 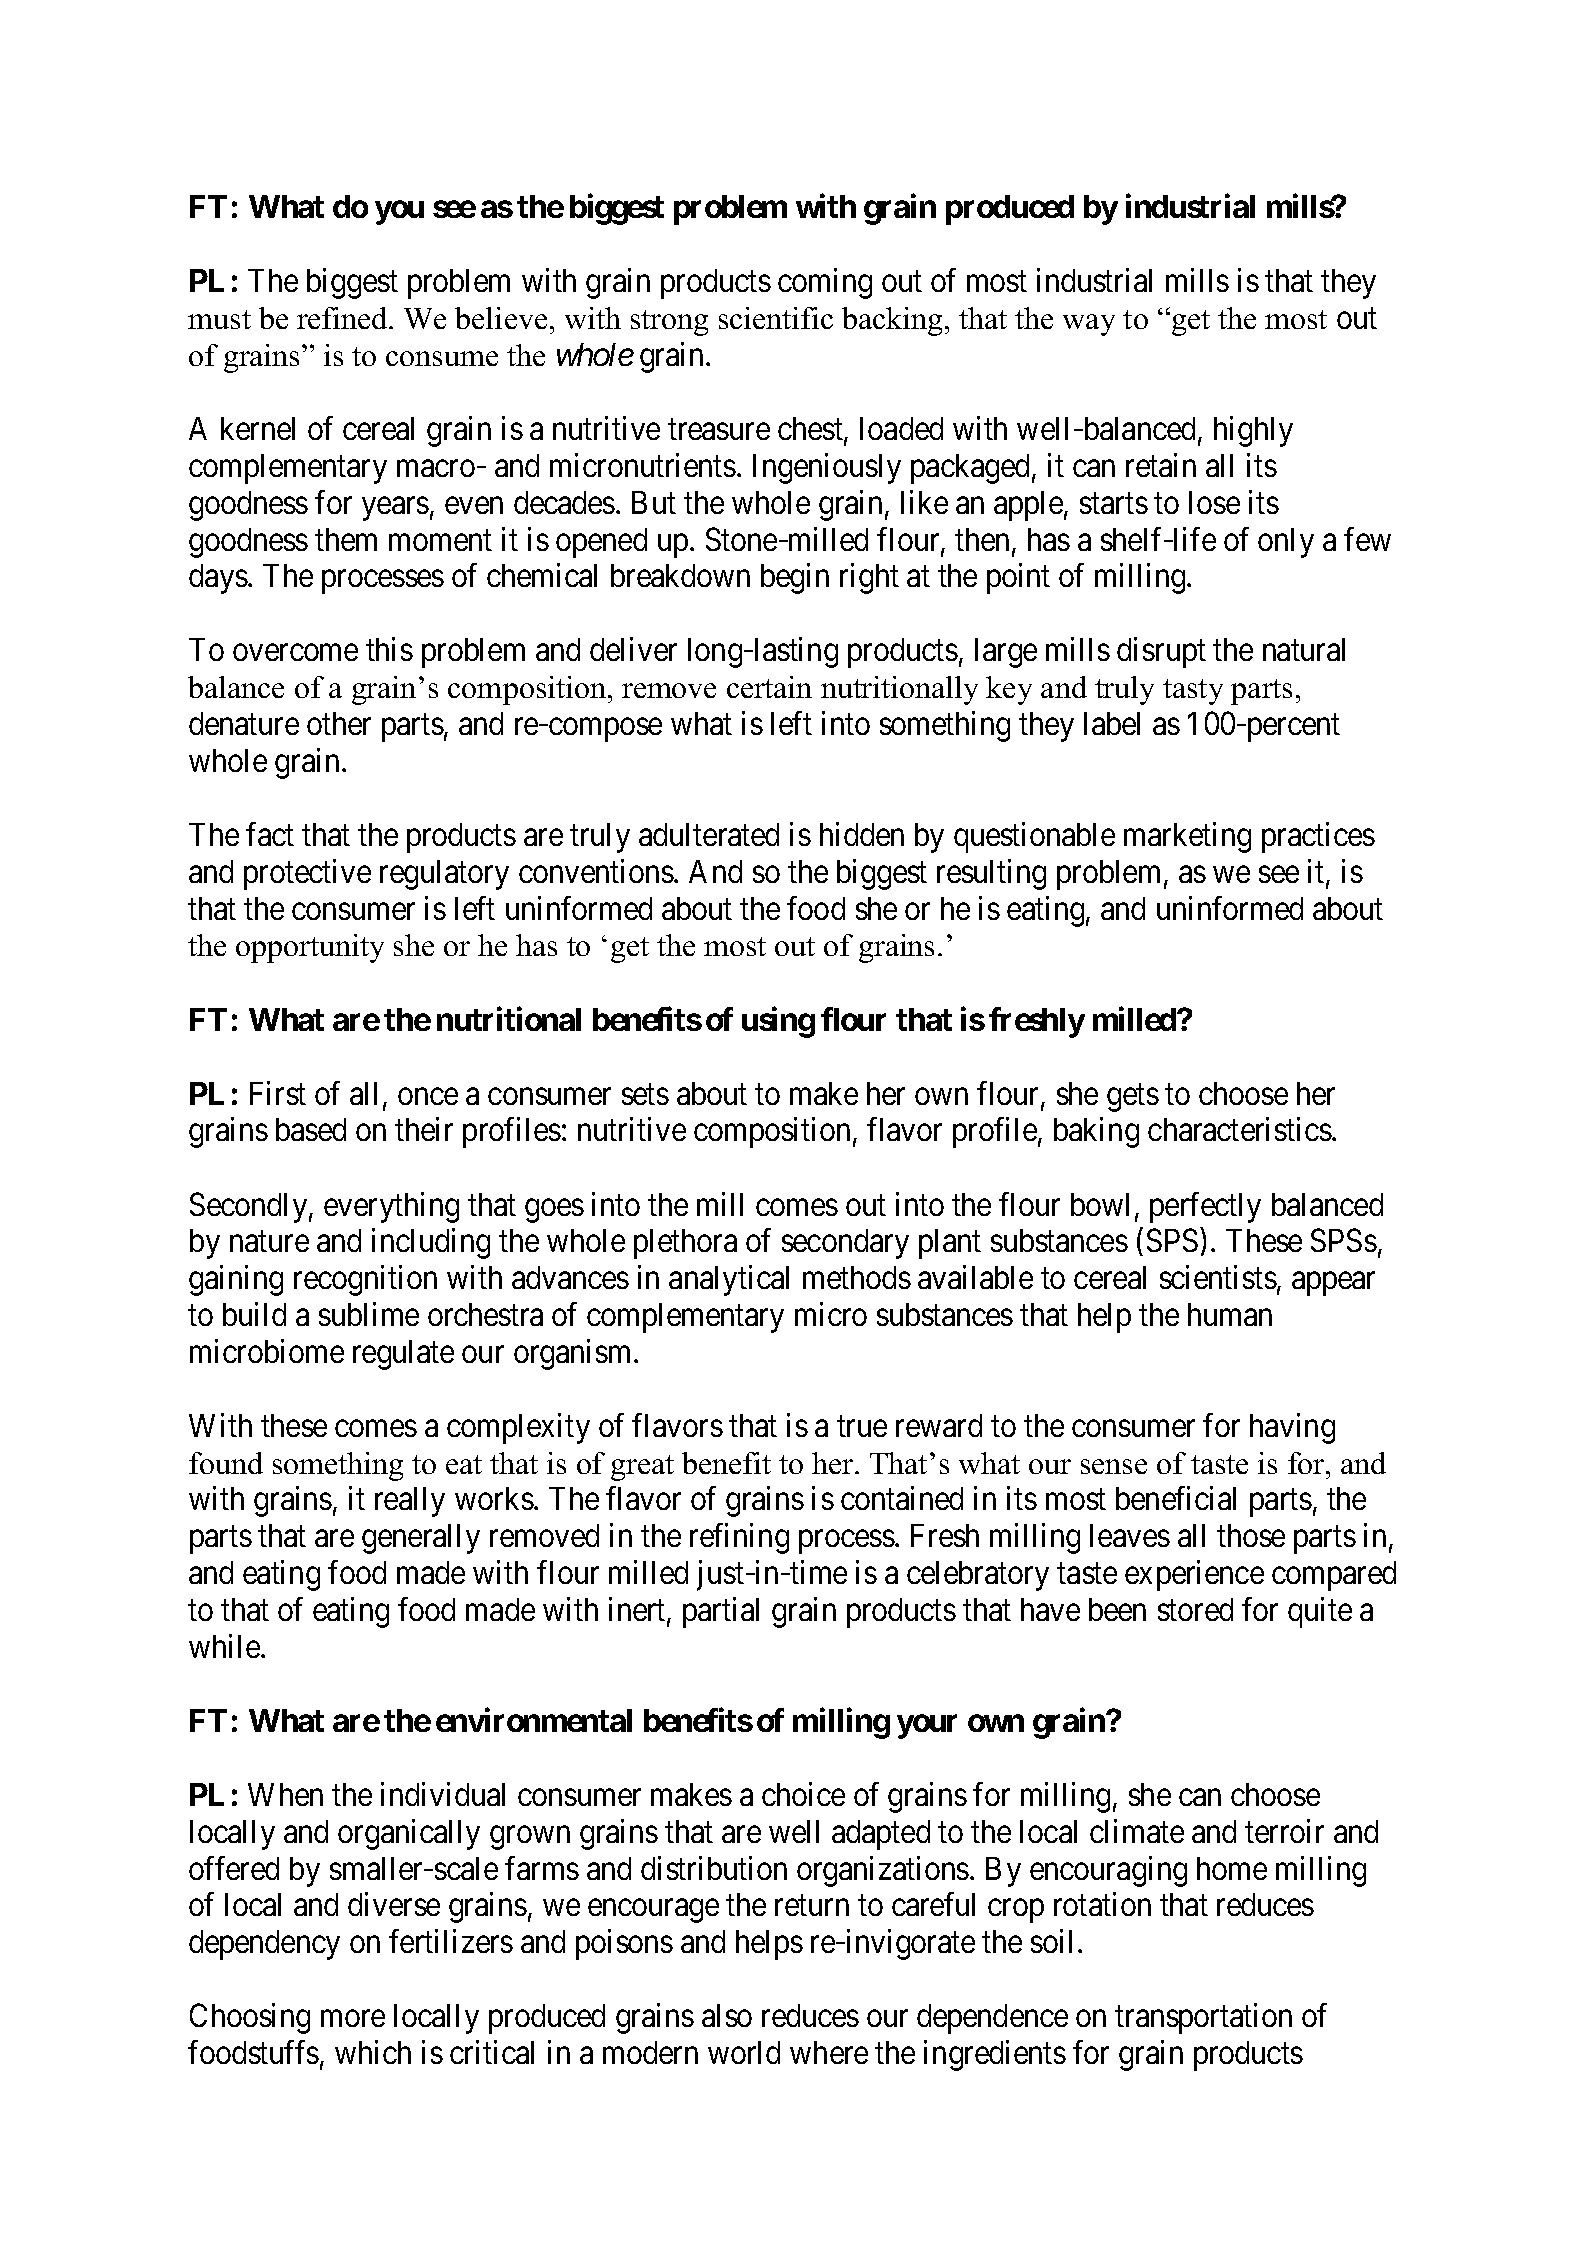 I want to click on true, so click(x=862, y=1426).
